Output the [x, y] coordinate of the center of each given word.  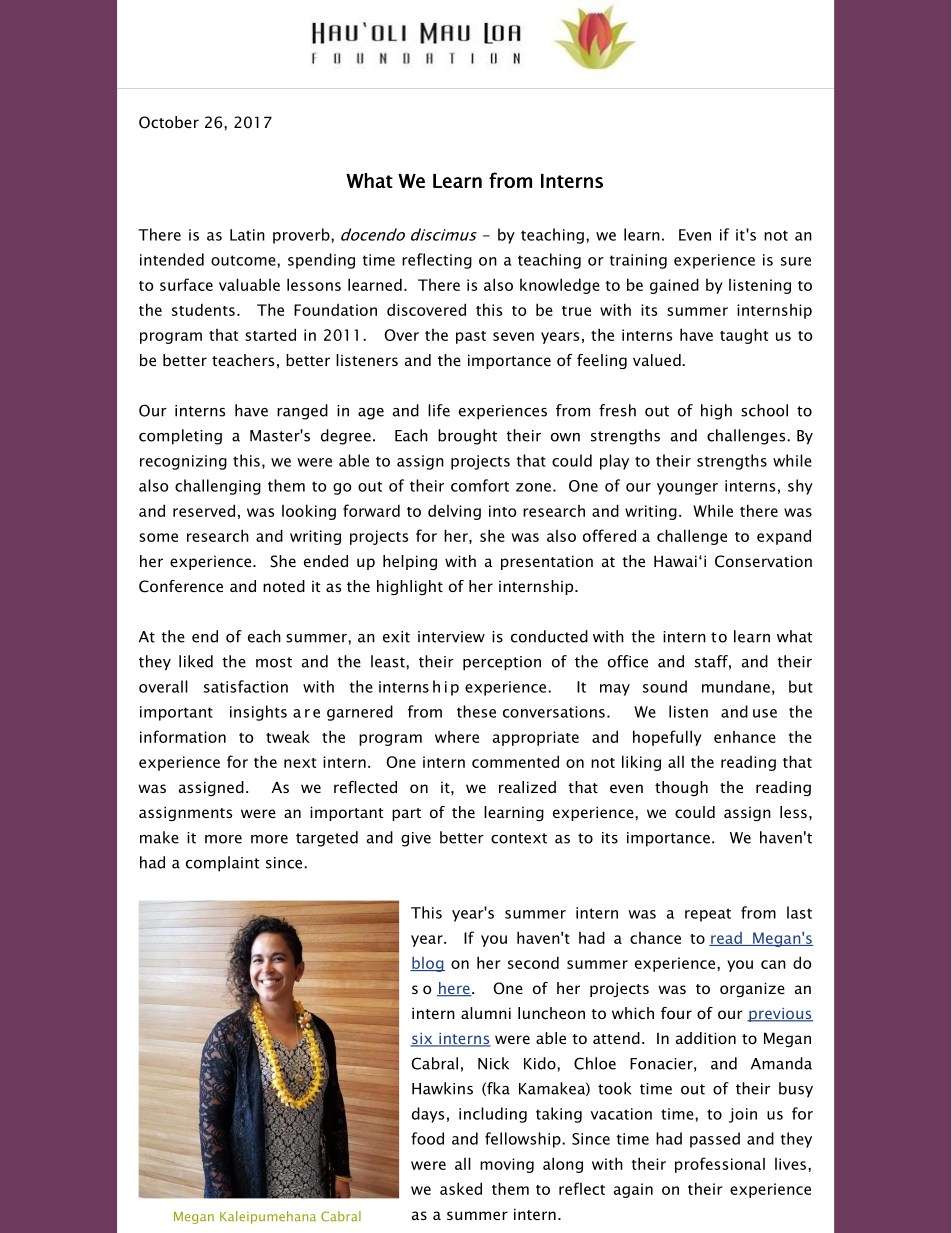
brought [467, 437]
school [764, 410]
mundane [736, 686]
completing [180, 437]
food [427, 1138]
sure [796, 261]
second [533, 962]
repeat [708, 915]
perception [502, 663]
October [169, 122]
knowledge [560, 286]
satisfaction [246, 686]
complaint [223, 864]
